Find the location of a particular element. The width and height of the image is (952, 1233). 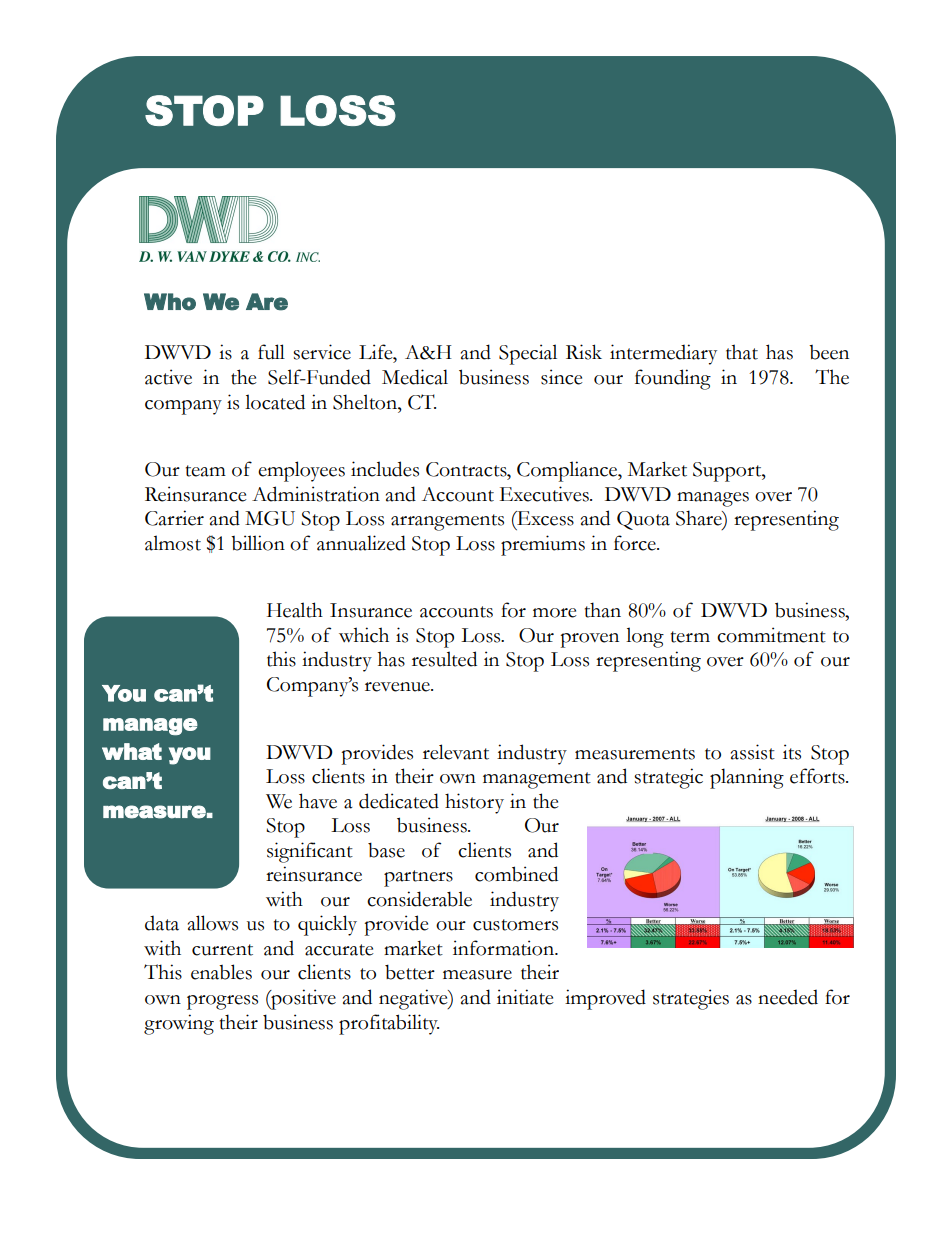

revenue is located at coordinates (398, 687).
